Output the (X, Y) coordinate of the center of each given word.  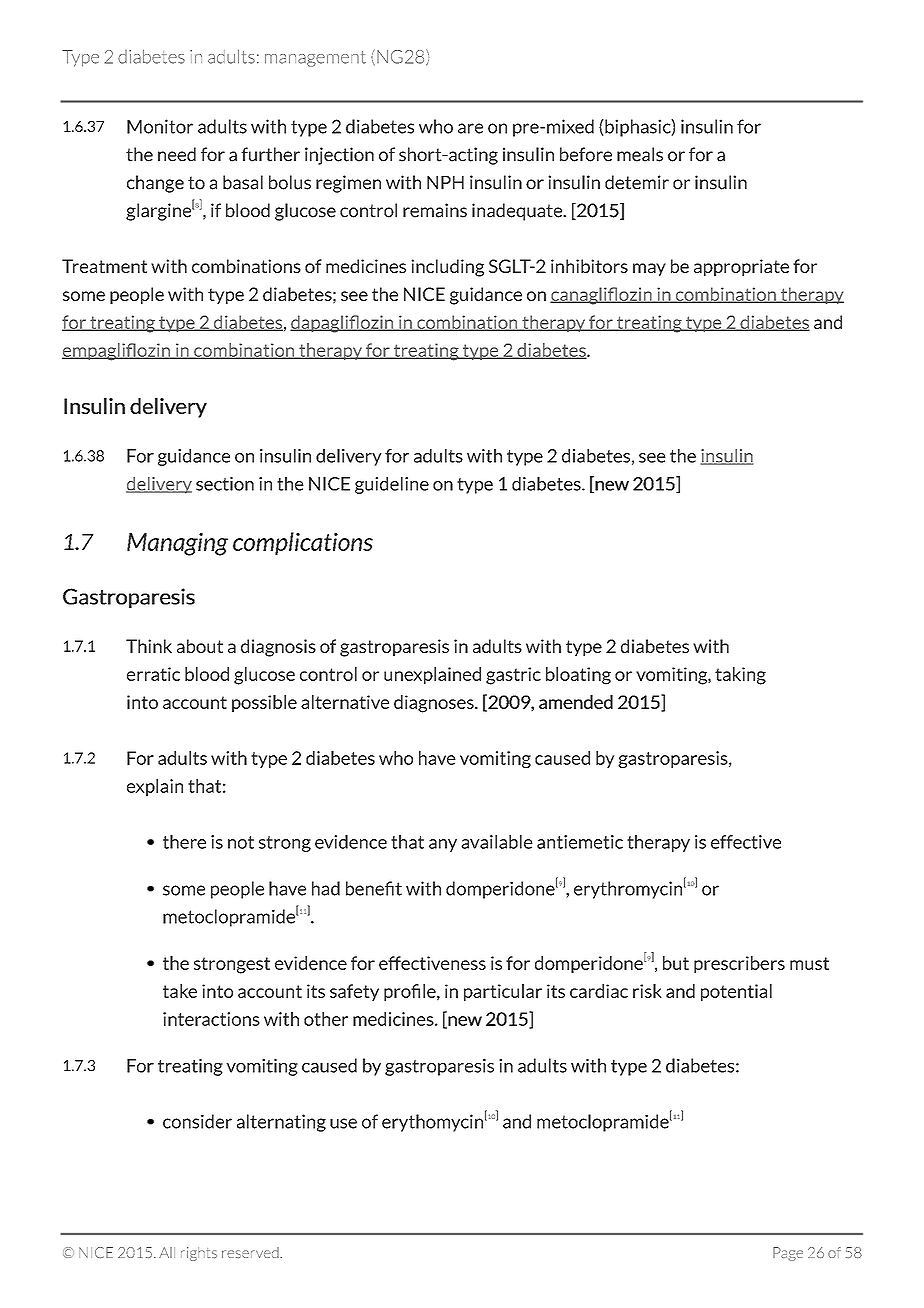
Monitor (160, 126)
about (200, 646)
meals (640, 154)
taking (740, 676)
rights (199, 1254)
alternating (281, 1123)
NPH (445, 182)
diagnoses (435, 704)
